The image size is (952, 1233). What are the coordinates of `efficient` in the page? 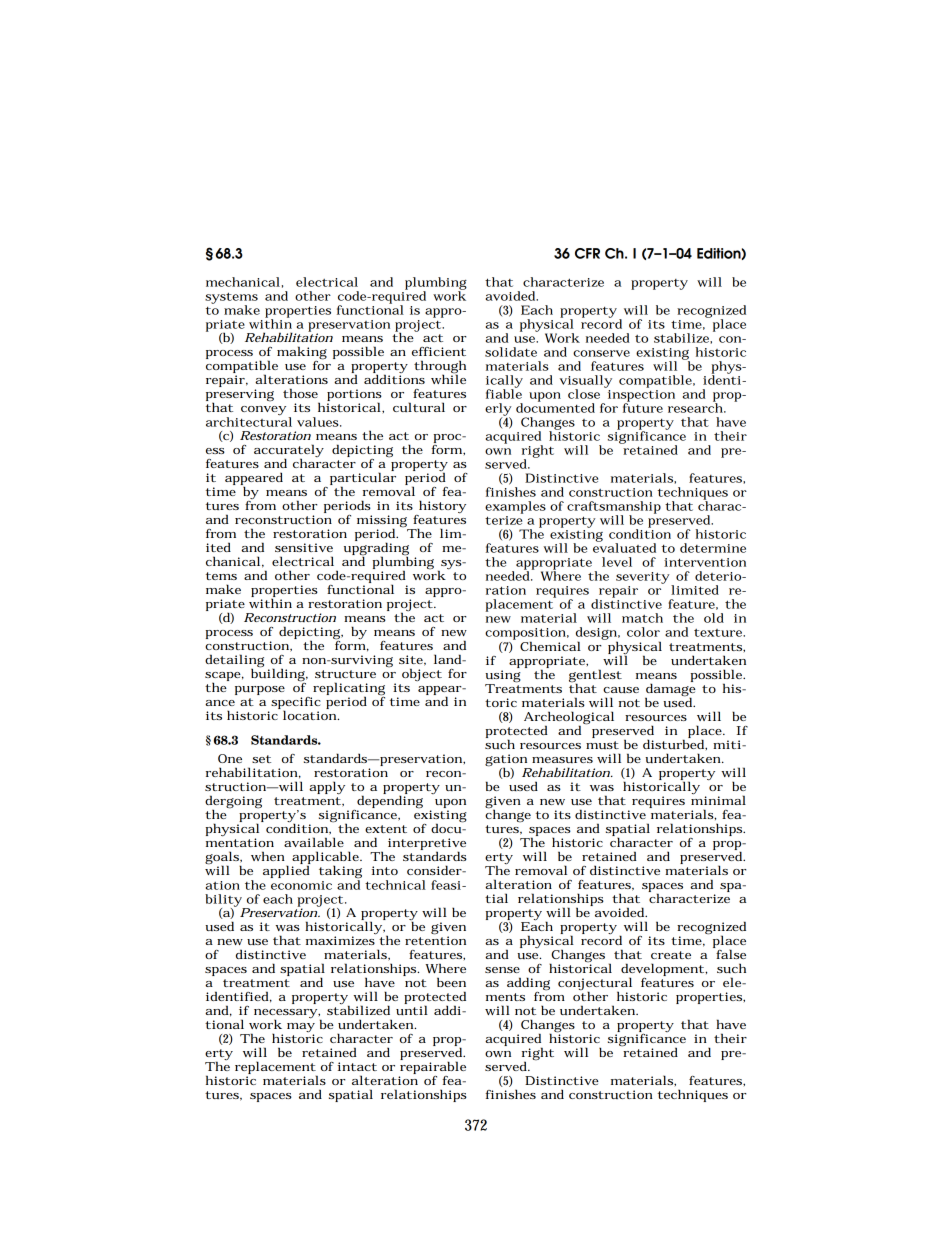 It's located at (439, 351).
